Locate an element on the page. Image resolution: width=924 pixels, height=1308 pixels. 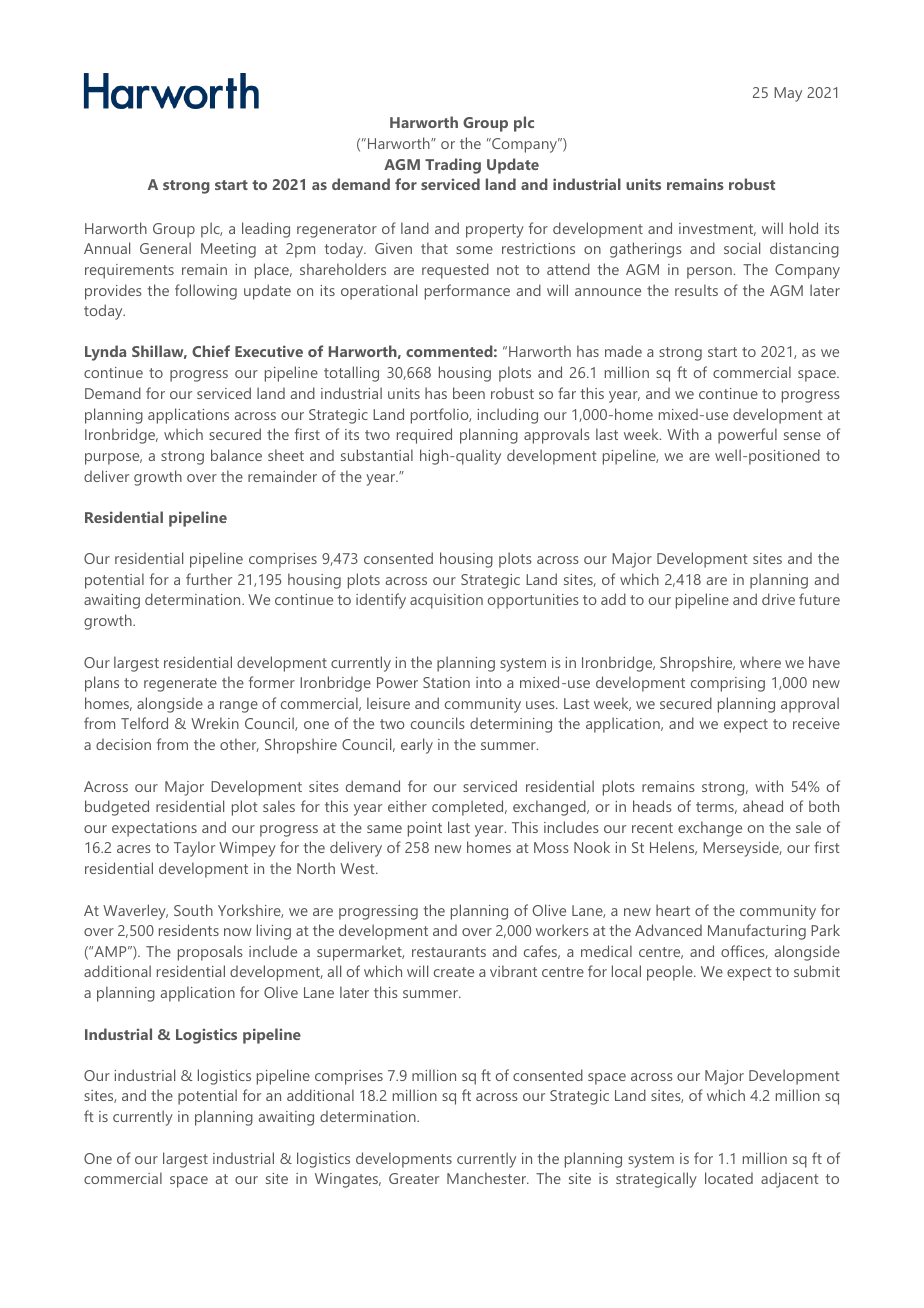
leading is located at coordinates (266, 230).
